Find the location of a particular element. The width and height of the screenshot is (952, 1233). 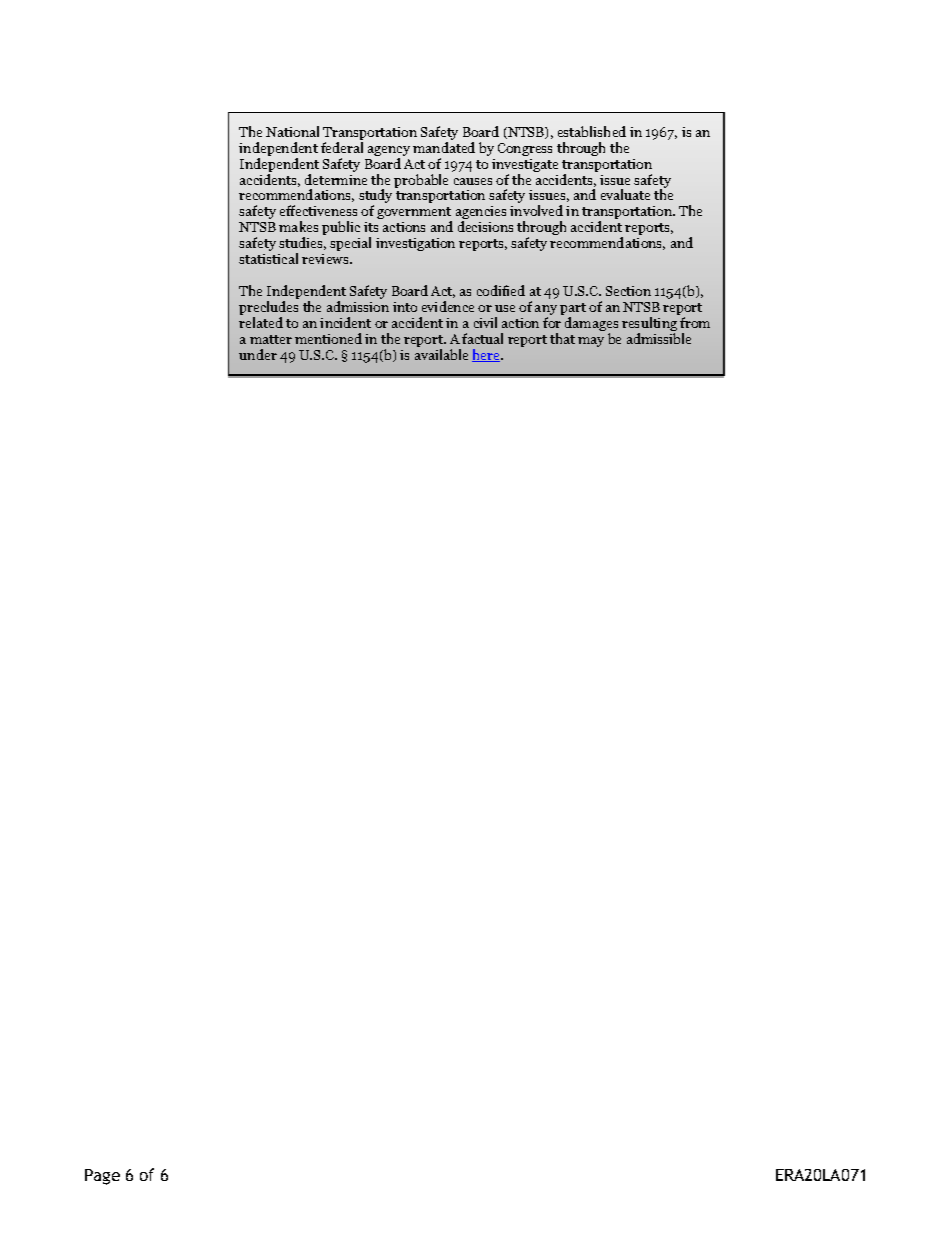

agency is located at coordinates (389, 152).
